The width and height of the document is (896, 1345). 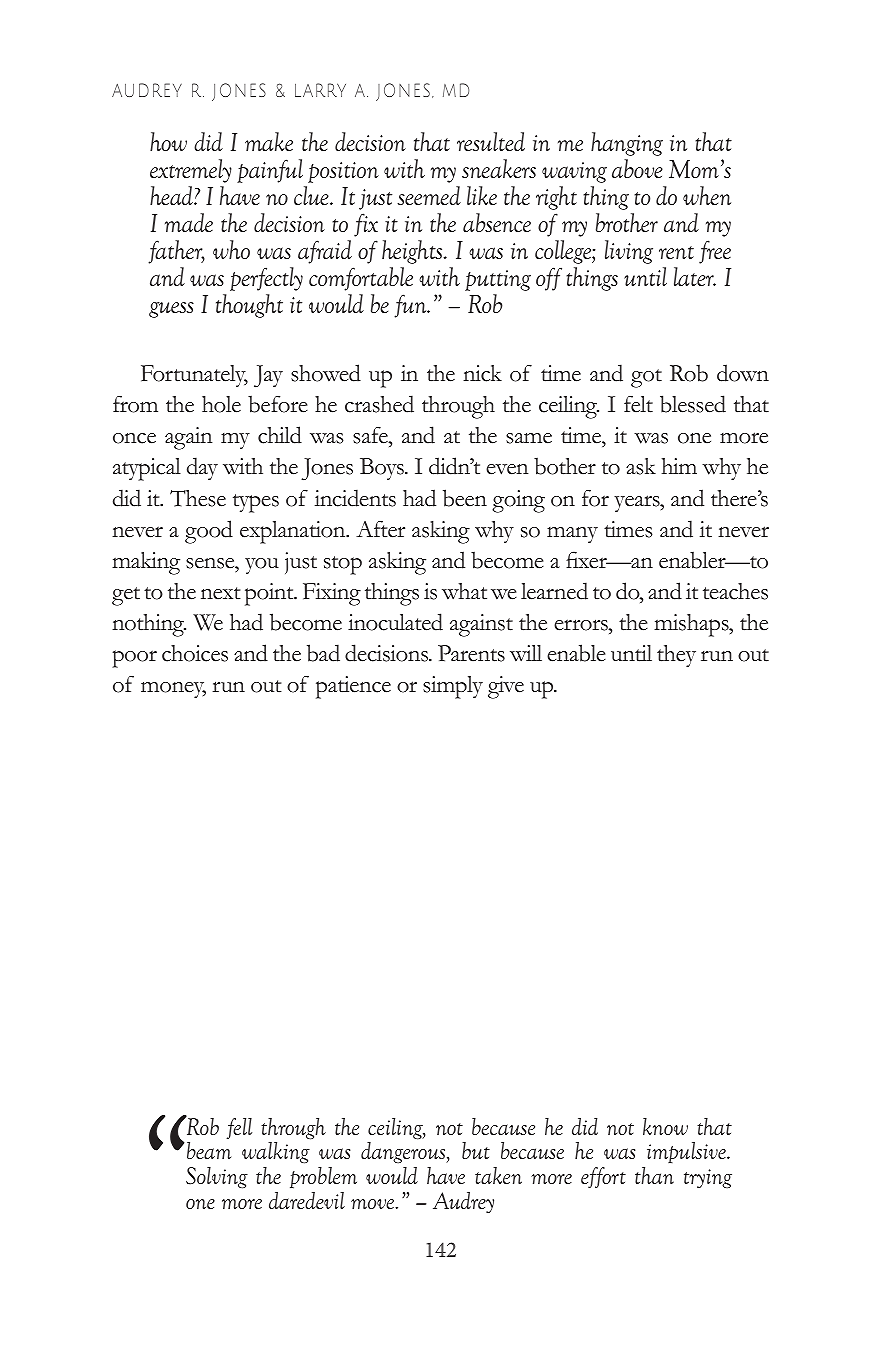 I want to click on resulted, so click(x=491, y=141).
